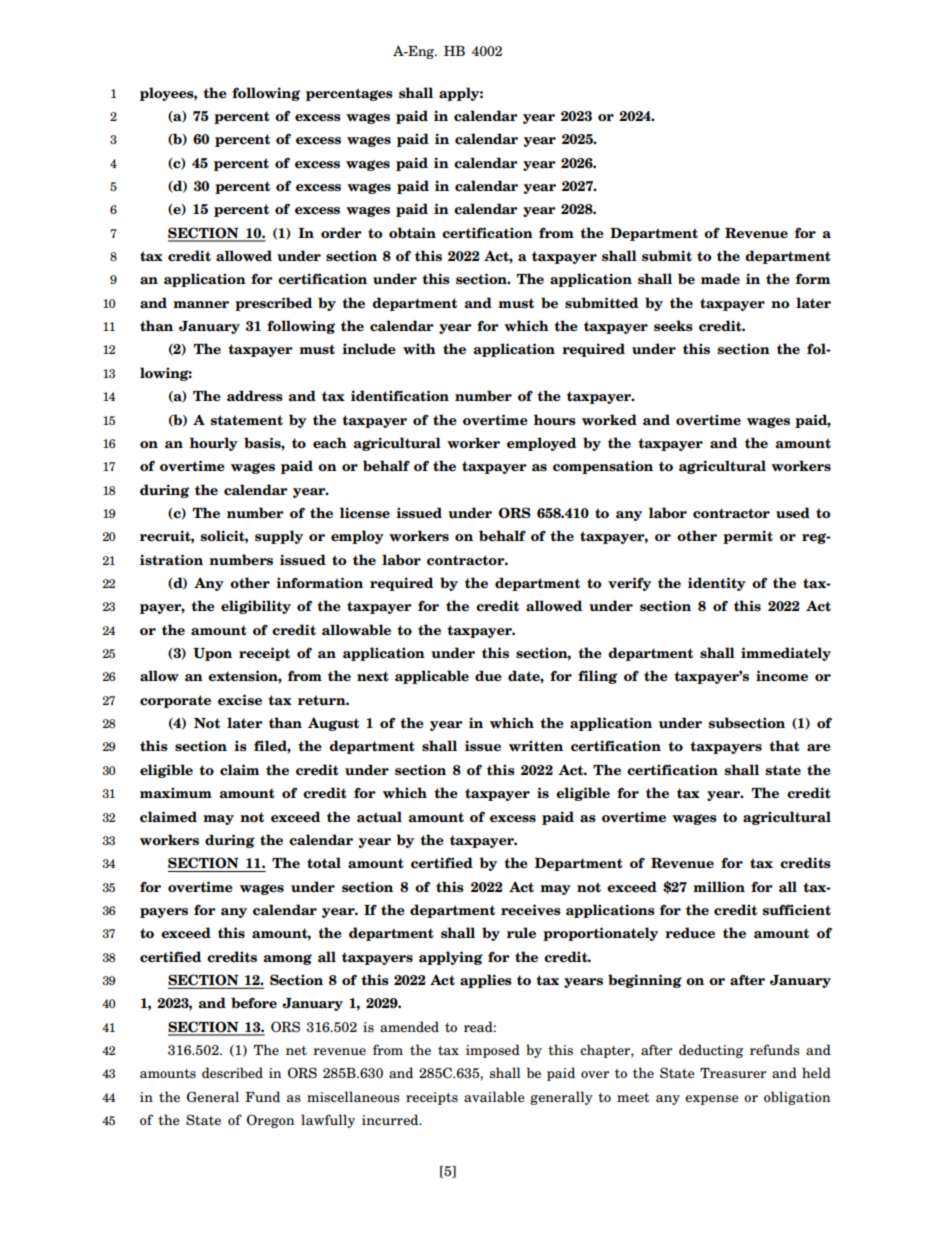  I want to click on available, so click(494, 1096).
